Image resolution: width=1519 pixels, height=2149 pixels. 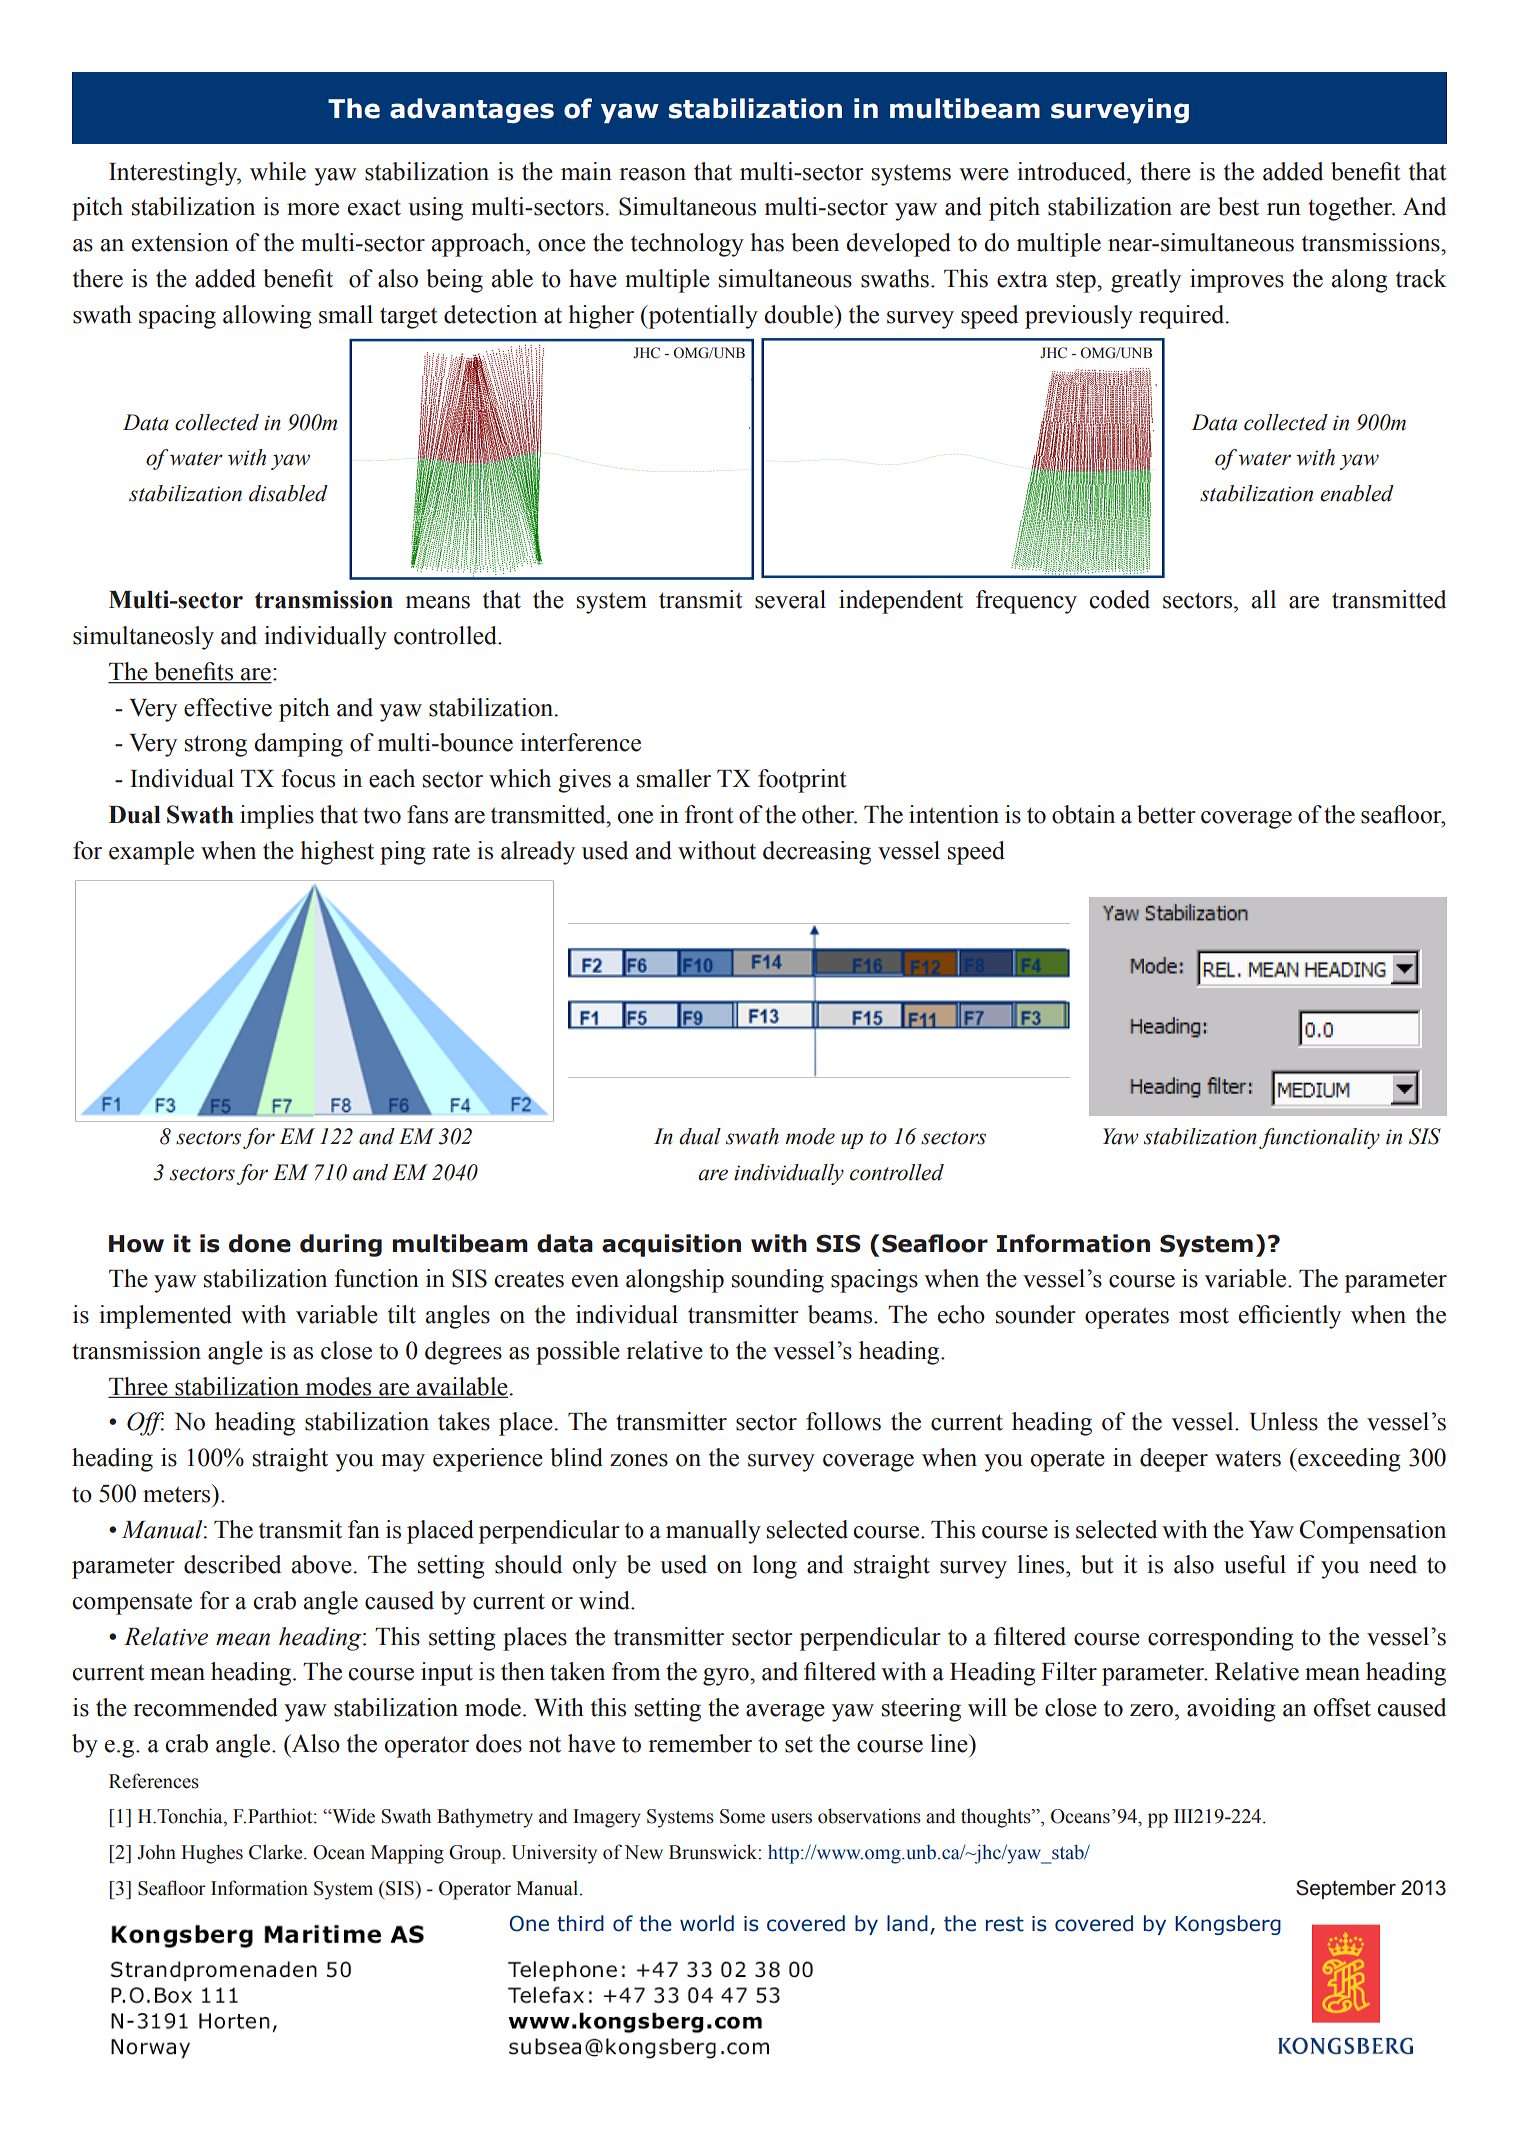 I want to click on may, so click(x=403, y=1463).
